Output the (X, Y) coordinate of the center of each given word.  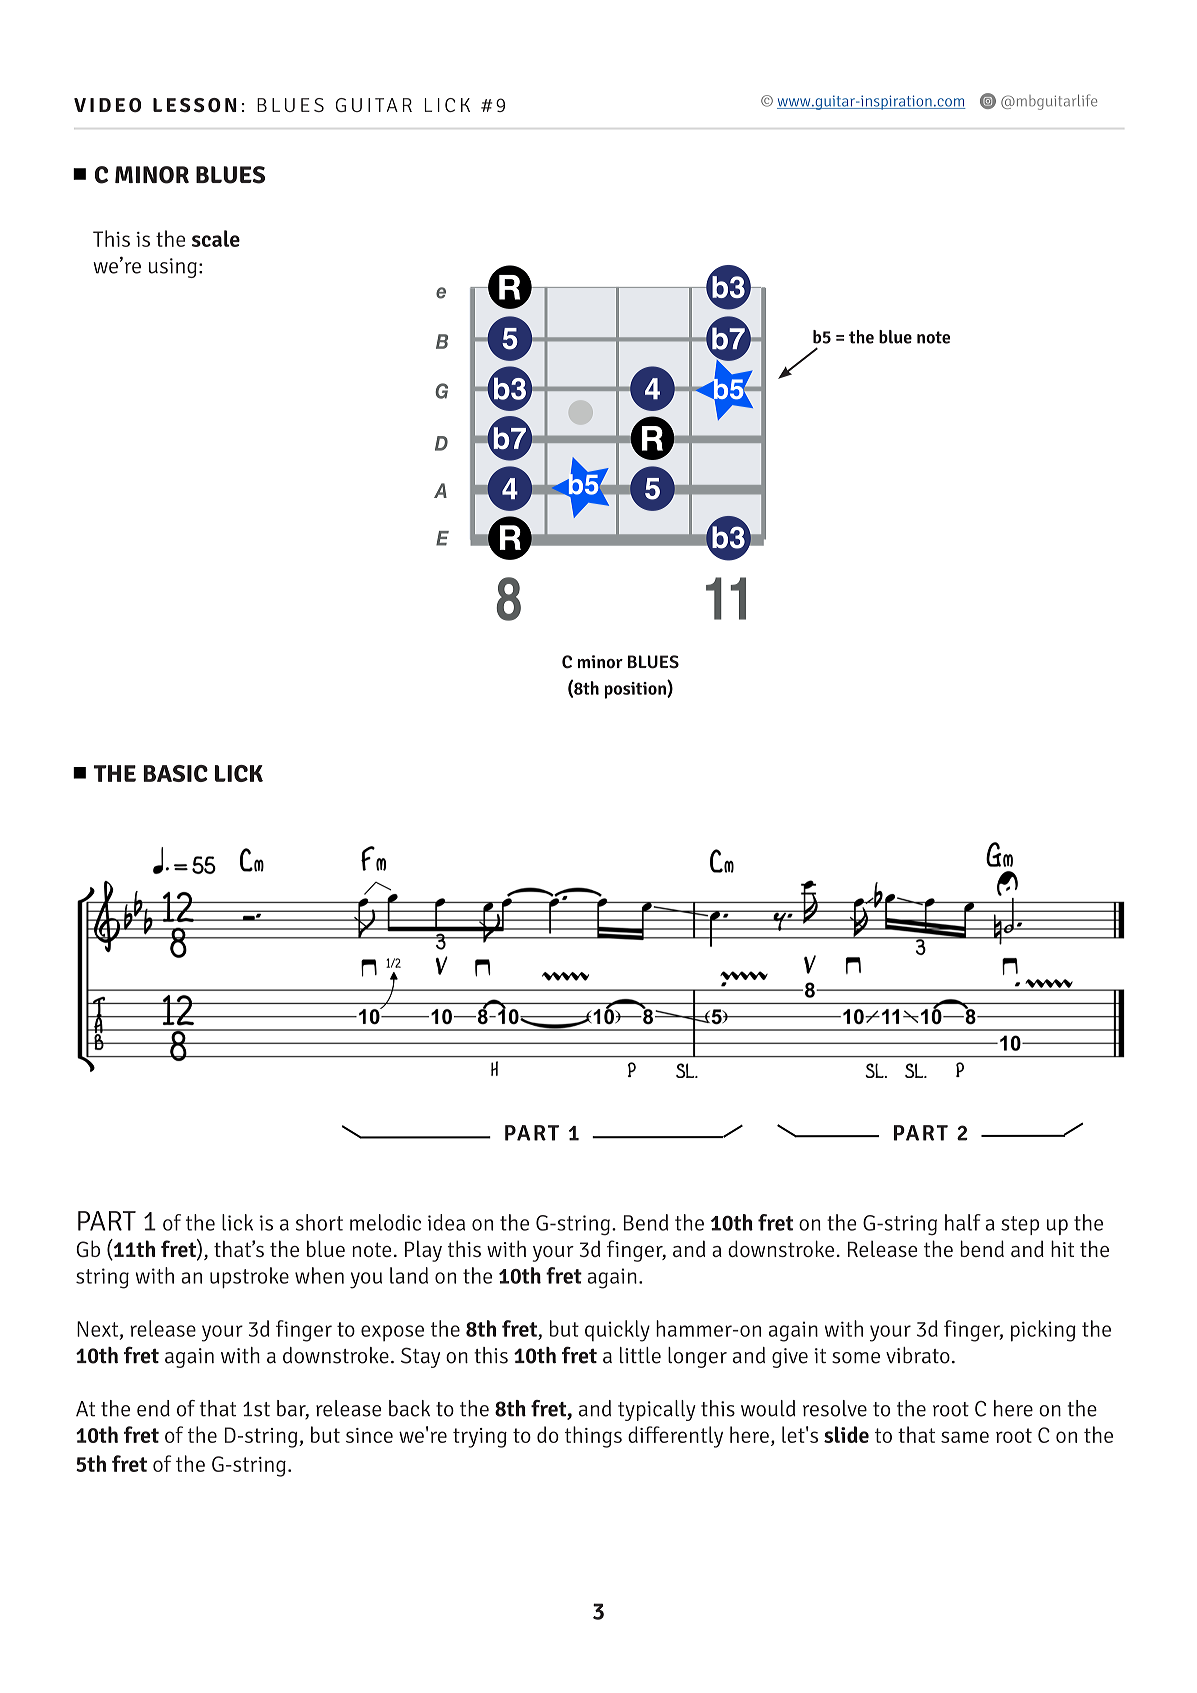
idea (446, 1222)
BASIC (176, 773)
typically (657, 1410)
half (963, 1222)
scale (216, 238)
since (369, 1435)
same (965, 1437)
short (319, 1222)
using (173, 268)
